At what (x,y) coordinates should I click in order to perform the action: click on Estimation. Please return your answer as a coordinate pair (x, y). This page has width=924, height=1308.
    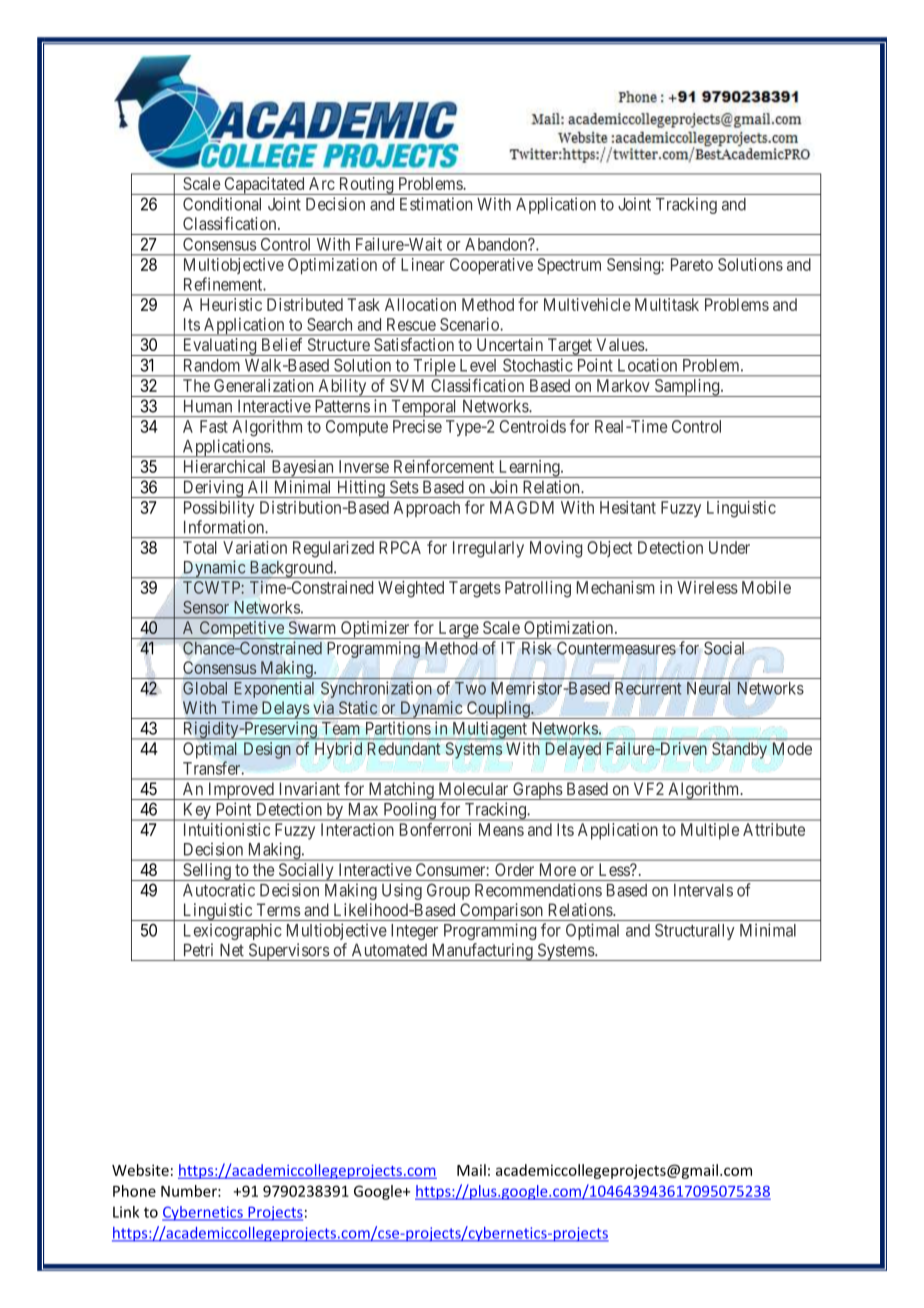
    Looking at the image, I should click on (436, 204).
